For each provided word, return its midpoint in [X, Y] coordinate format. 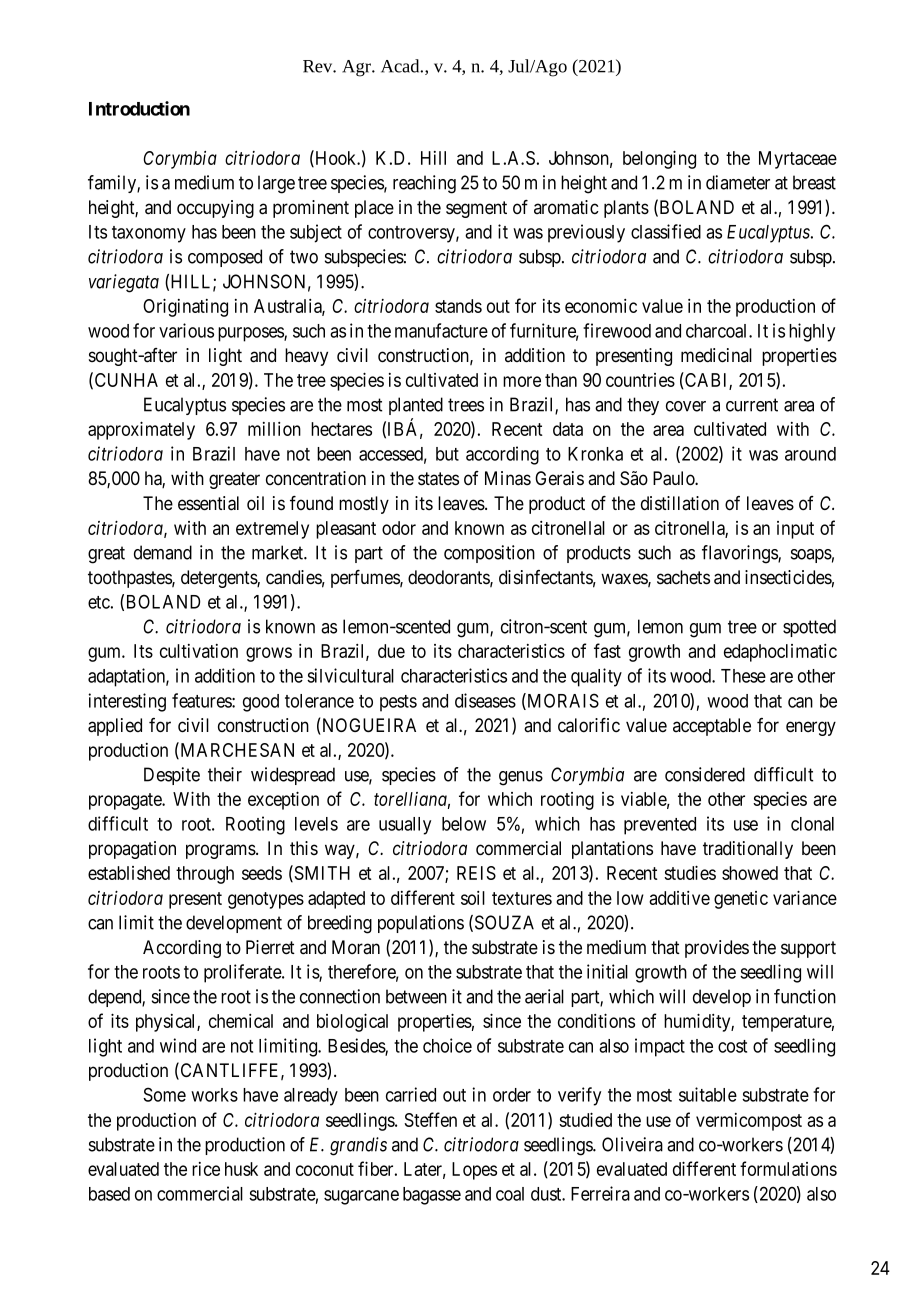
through [205, 875]
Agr [357, 68]
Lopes [474, 1171]
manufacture [441, 330]
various [186, 330]
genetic [741, 900]
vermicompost [749, 1122]
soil [473, 898]
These [743, 676]
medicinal [716, 355]
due [391, 651]
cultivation [199, 651]
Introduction [139, 108]
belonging [659, 159]
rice [206, 1169]
